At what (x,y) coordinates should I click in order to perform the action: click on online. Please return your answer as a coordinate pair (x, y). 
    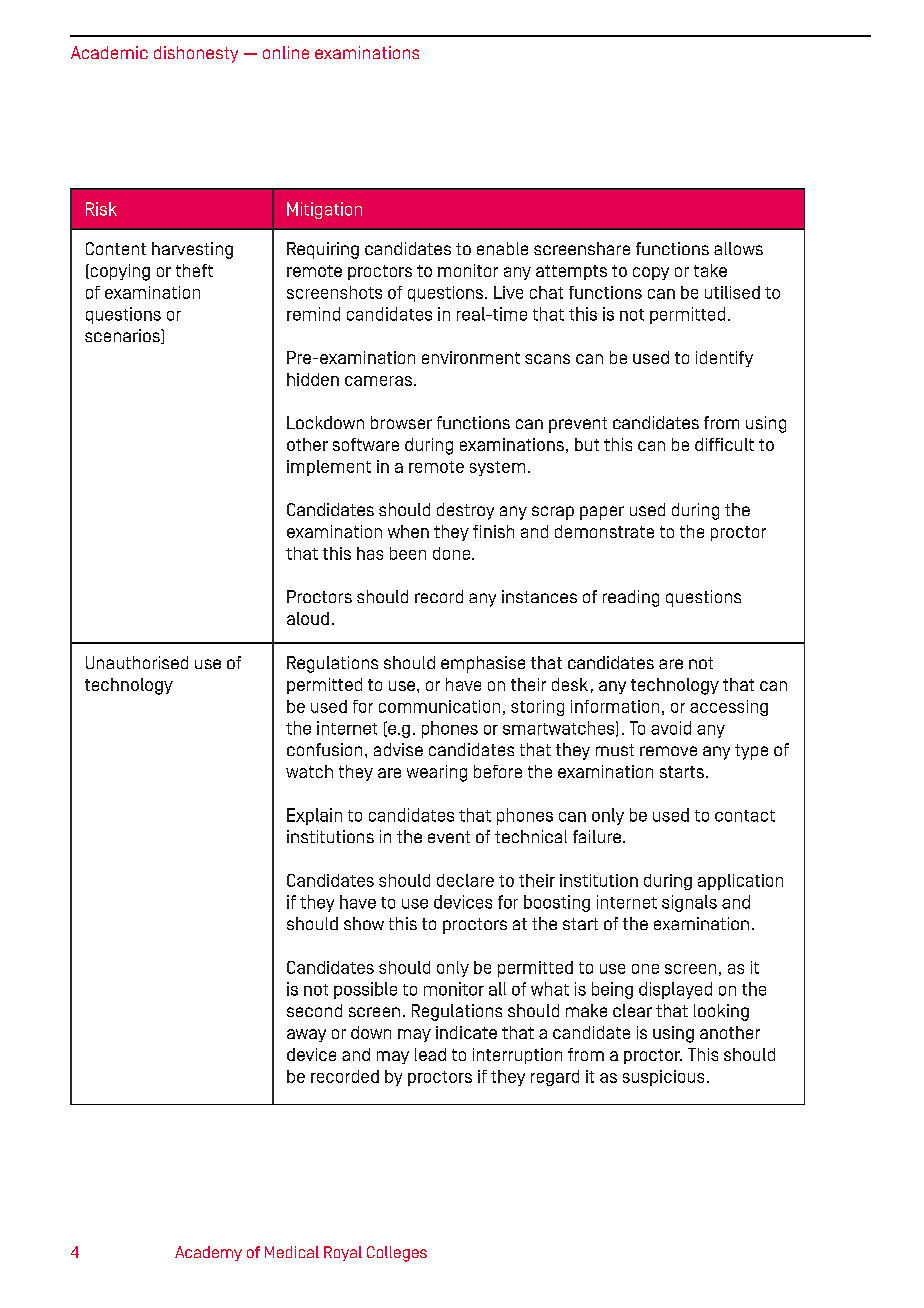
    Looking at the image, I should click on (286, 52).
